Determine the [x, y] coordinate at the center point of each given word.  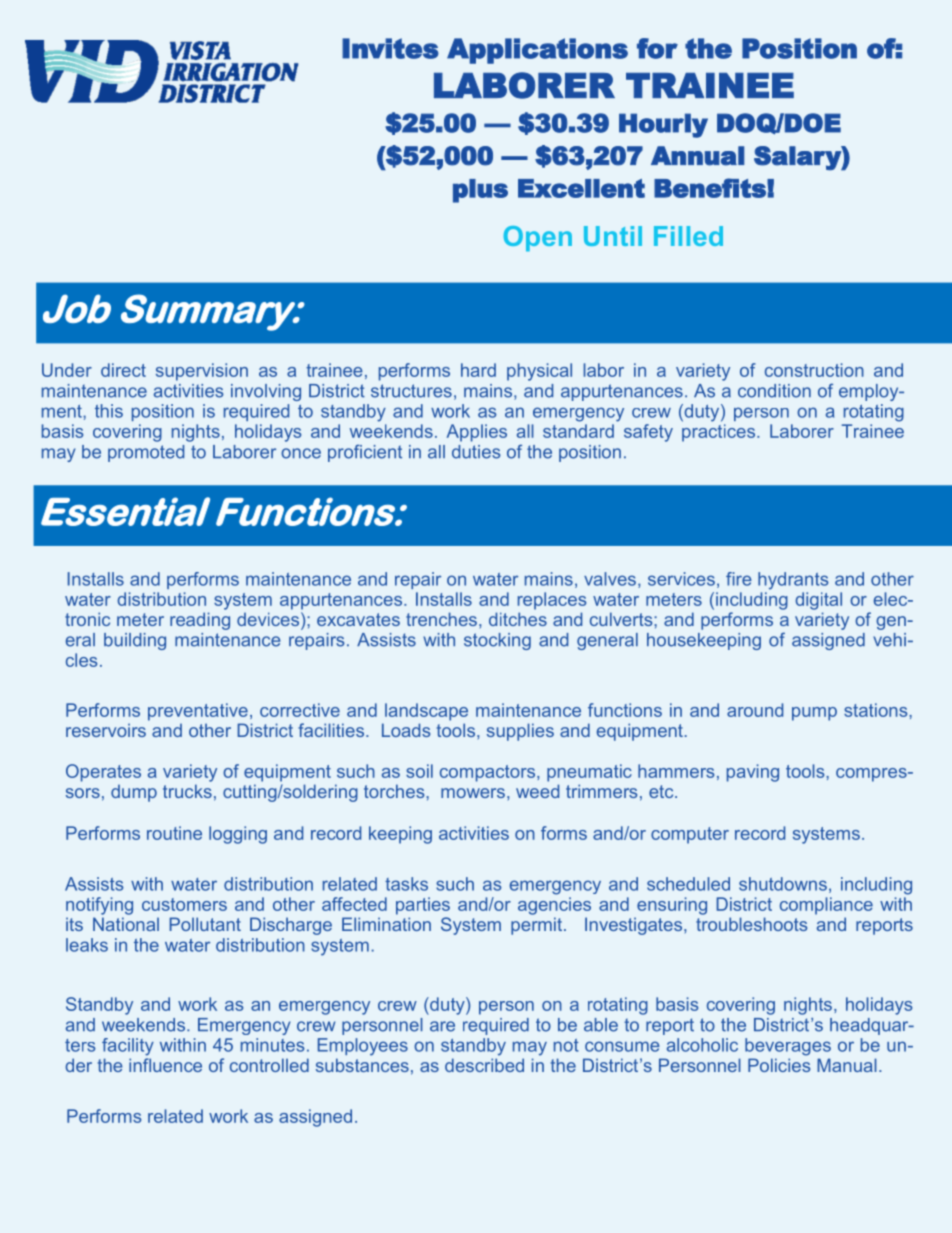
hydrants [793, 581]
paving [753, 773]
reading [200, 621]
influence [165, 1065]
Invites [390, 48]
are [442, 1026]
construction [814, 370]
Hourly [663, 125]
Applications [537, 51]
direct [123, 370]
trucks [187, 791]
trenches [441, 619]
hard [478, 370]
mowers [473, 793]
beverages [788, 1047]
